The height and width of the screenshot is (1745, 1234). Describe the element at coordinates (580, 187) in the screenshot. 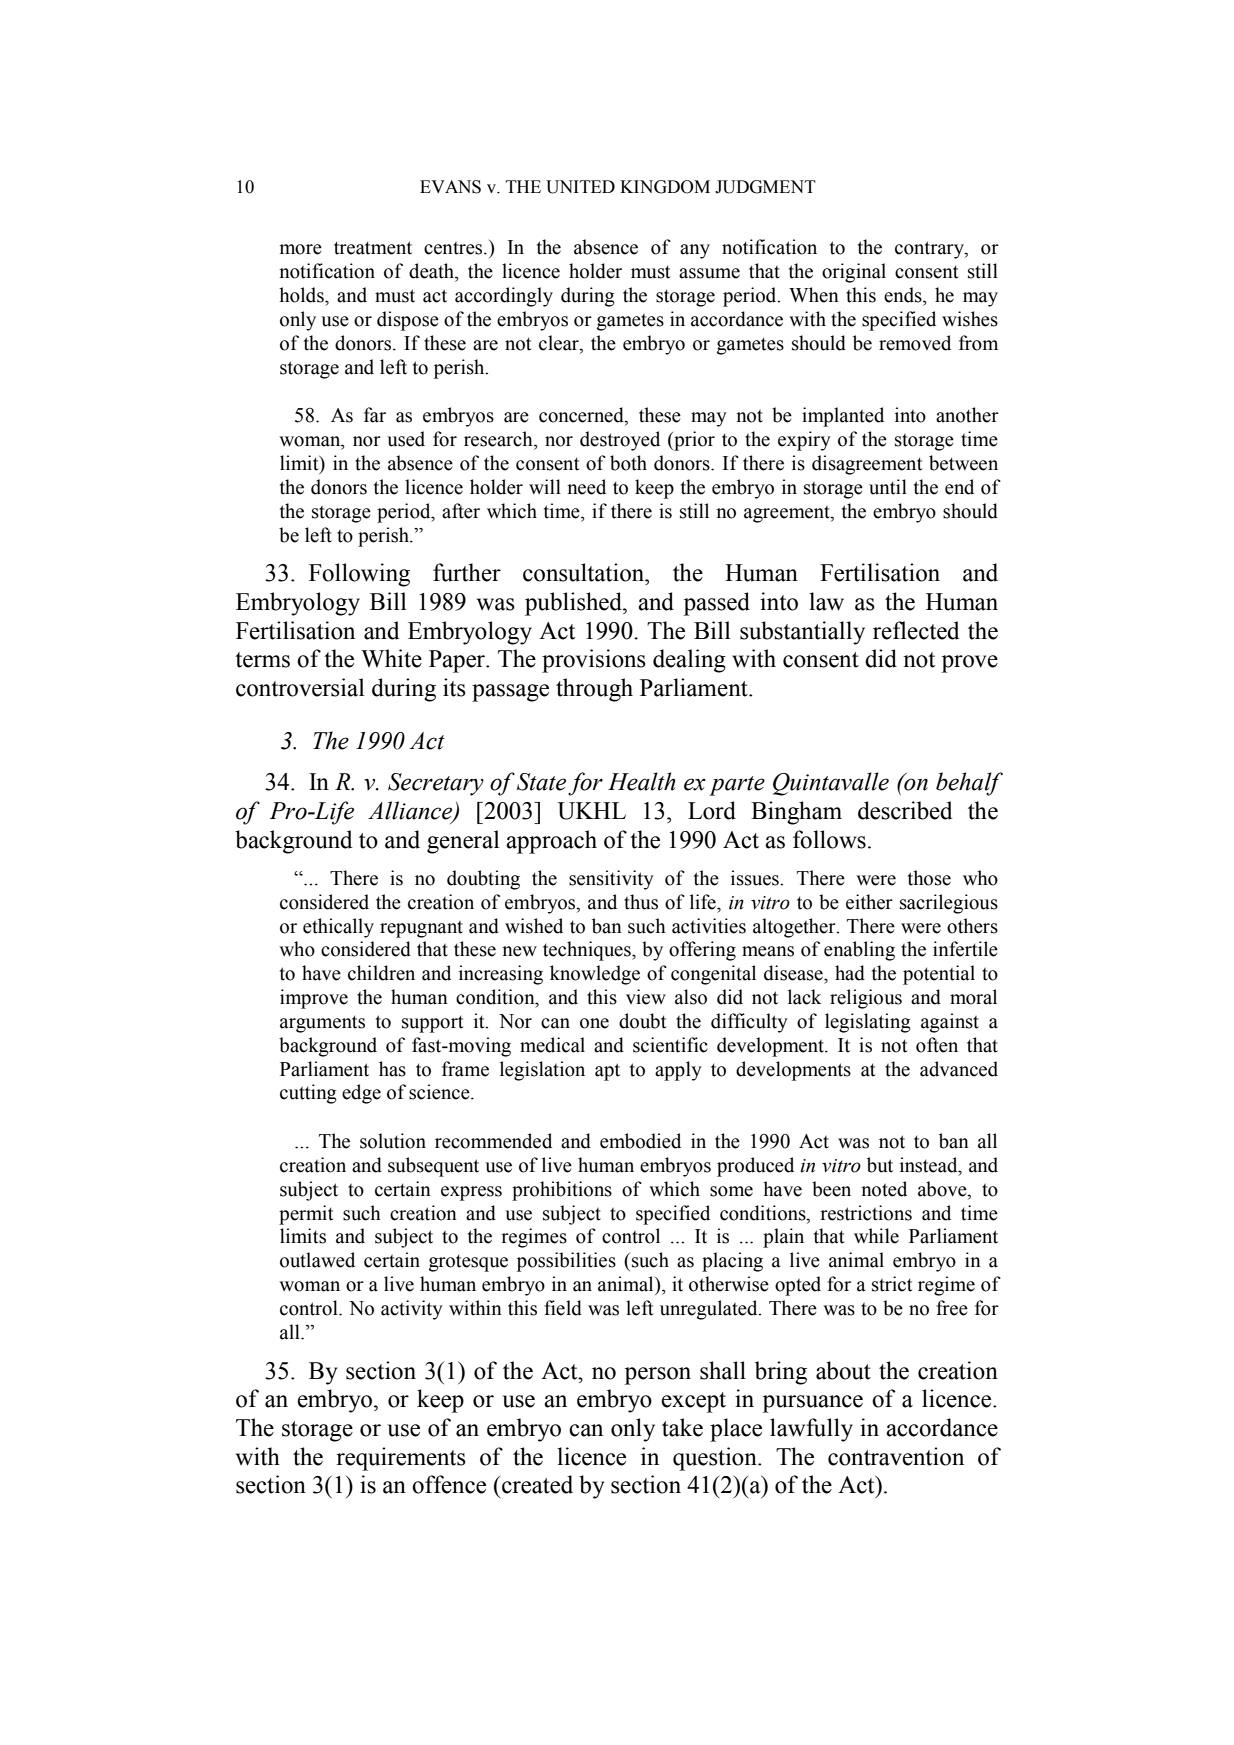

I see `UNITED` at that location.
